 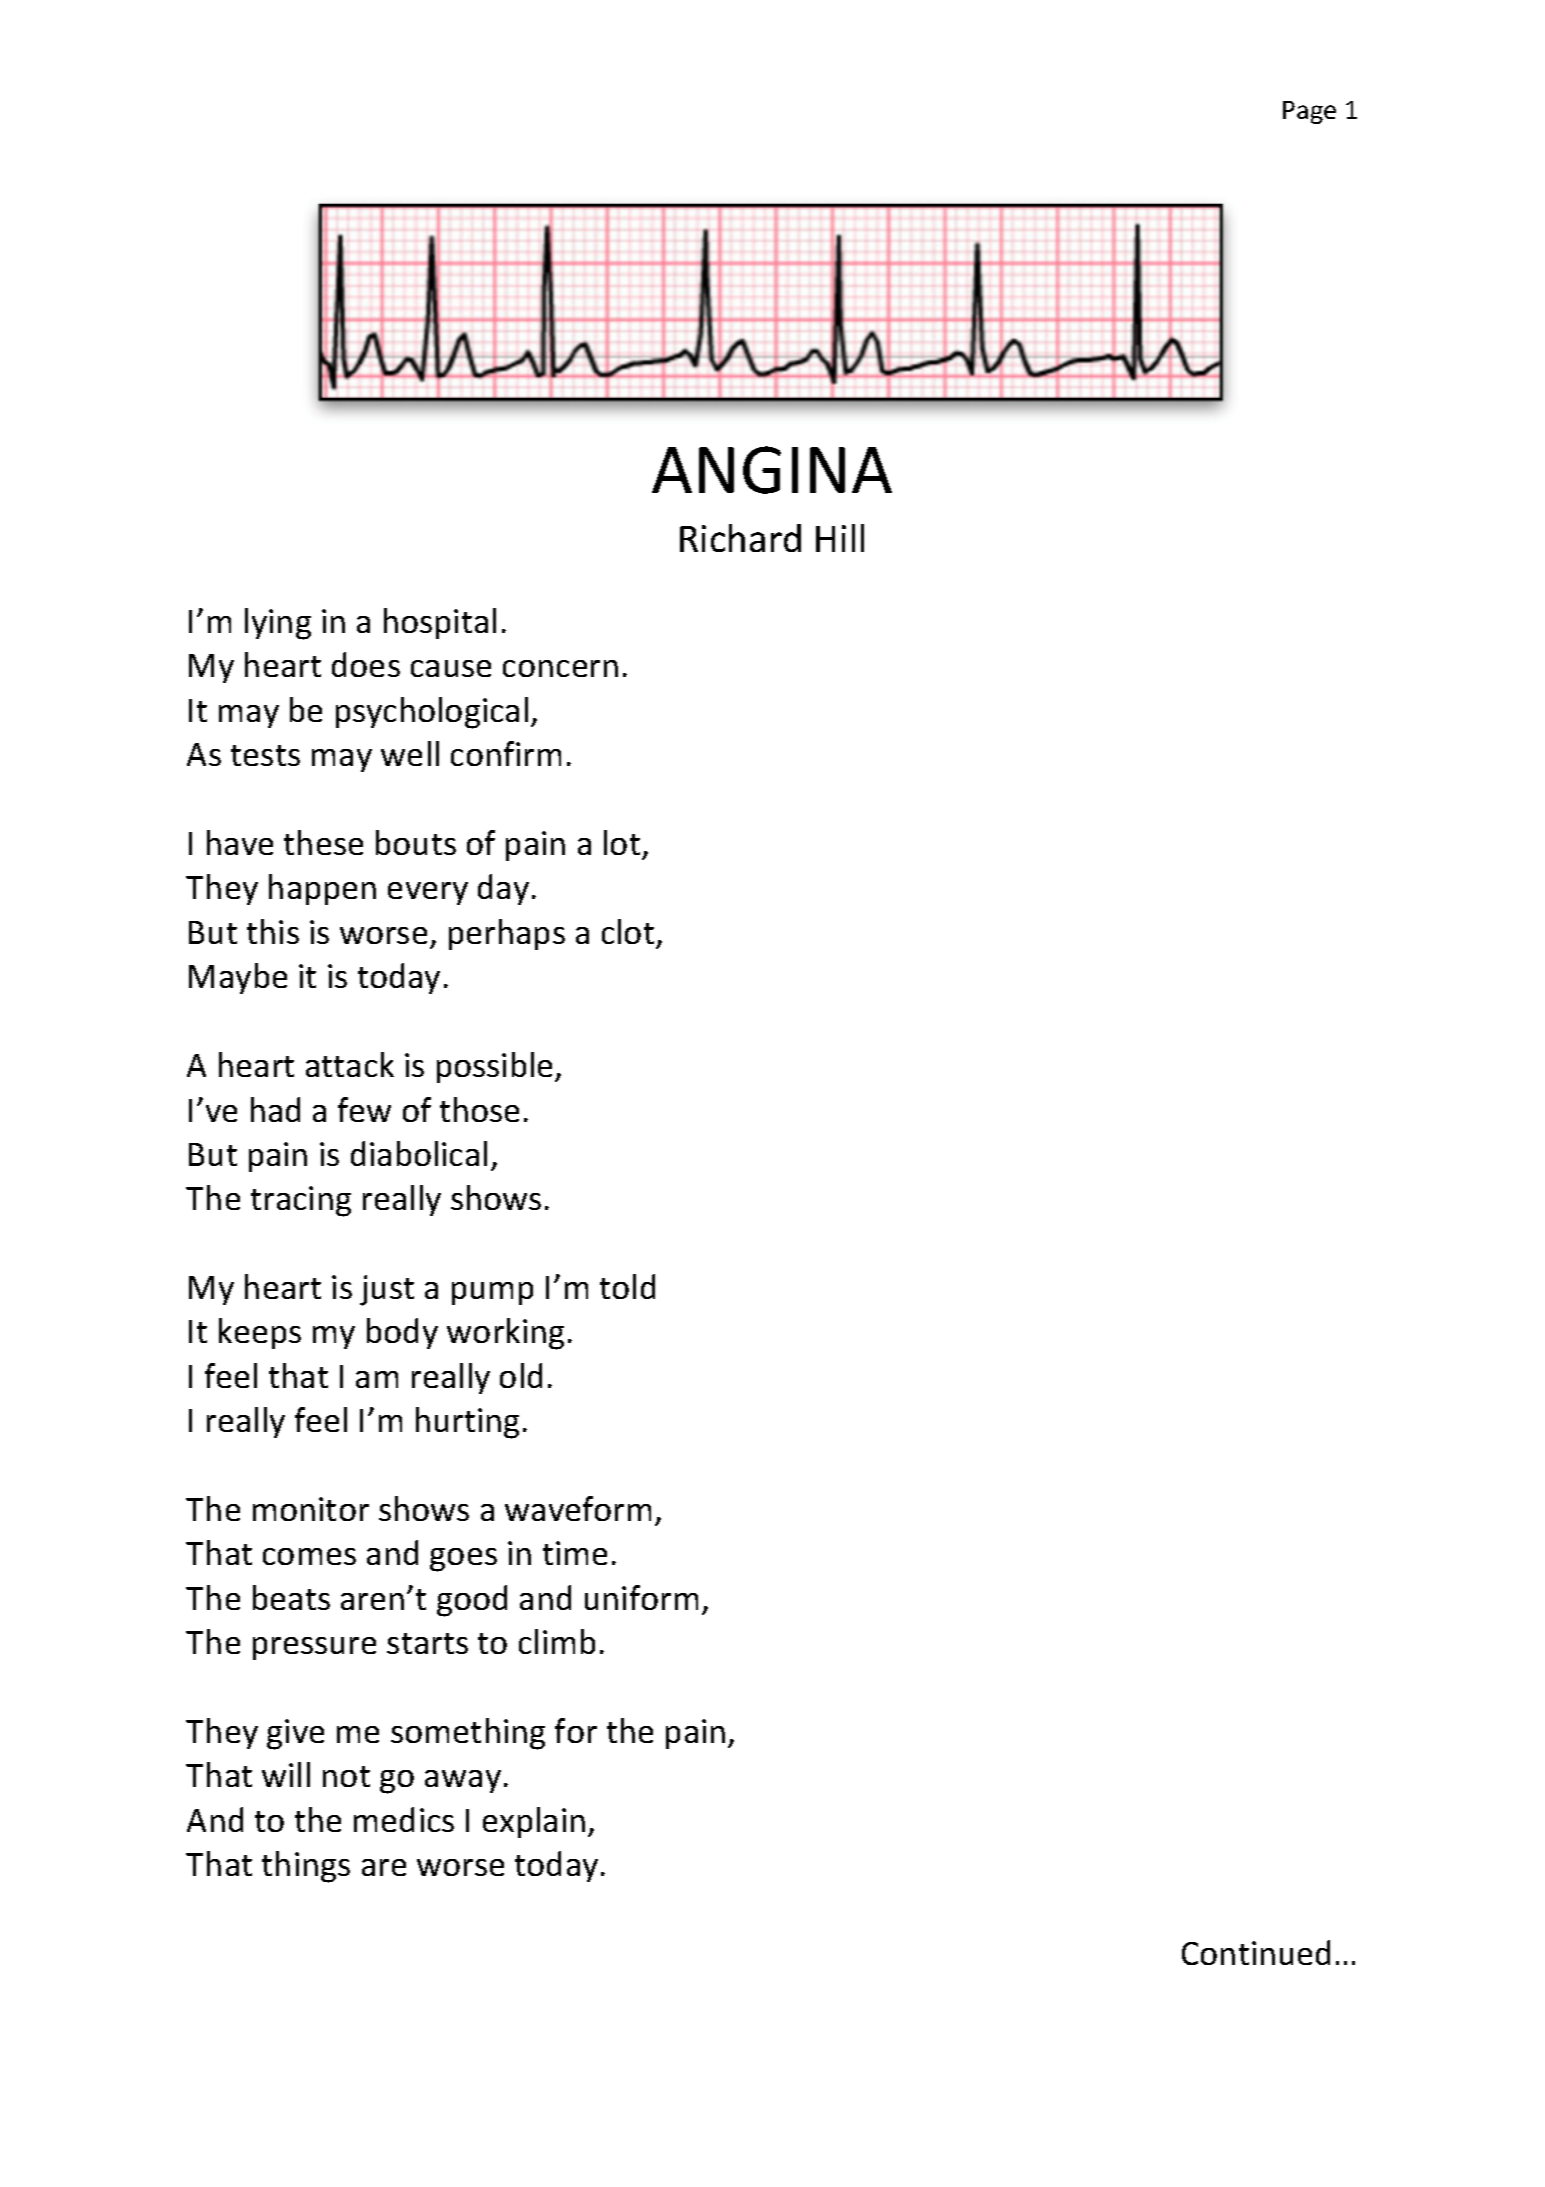 I want to click on hospital, so click(x=440, y=623).
